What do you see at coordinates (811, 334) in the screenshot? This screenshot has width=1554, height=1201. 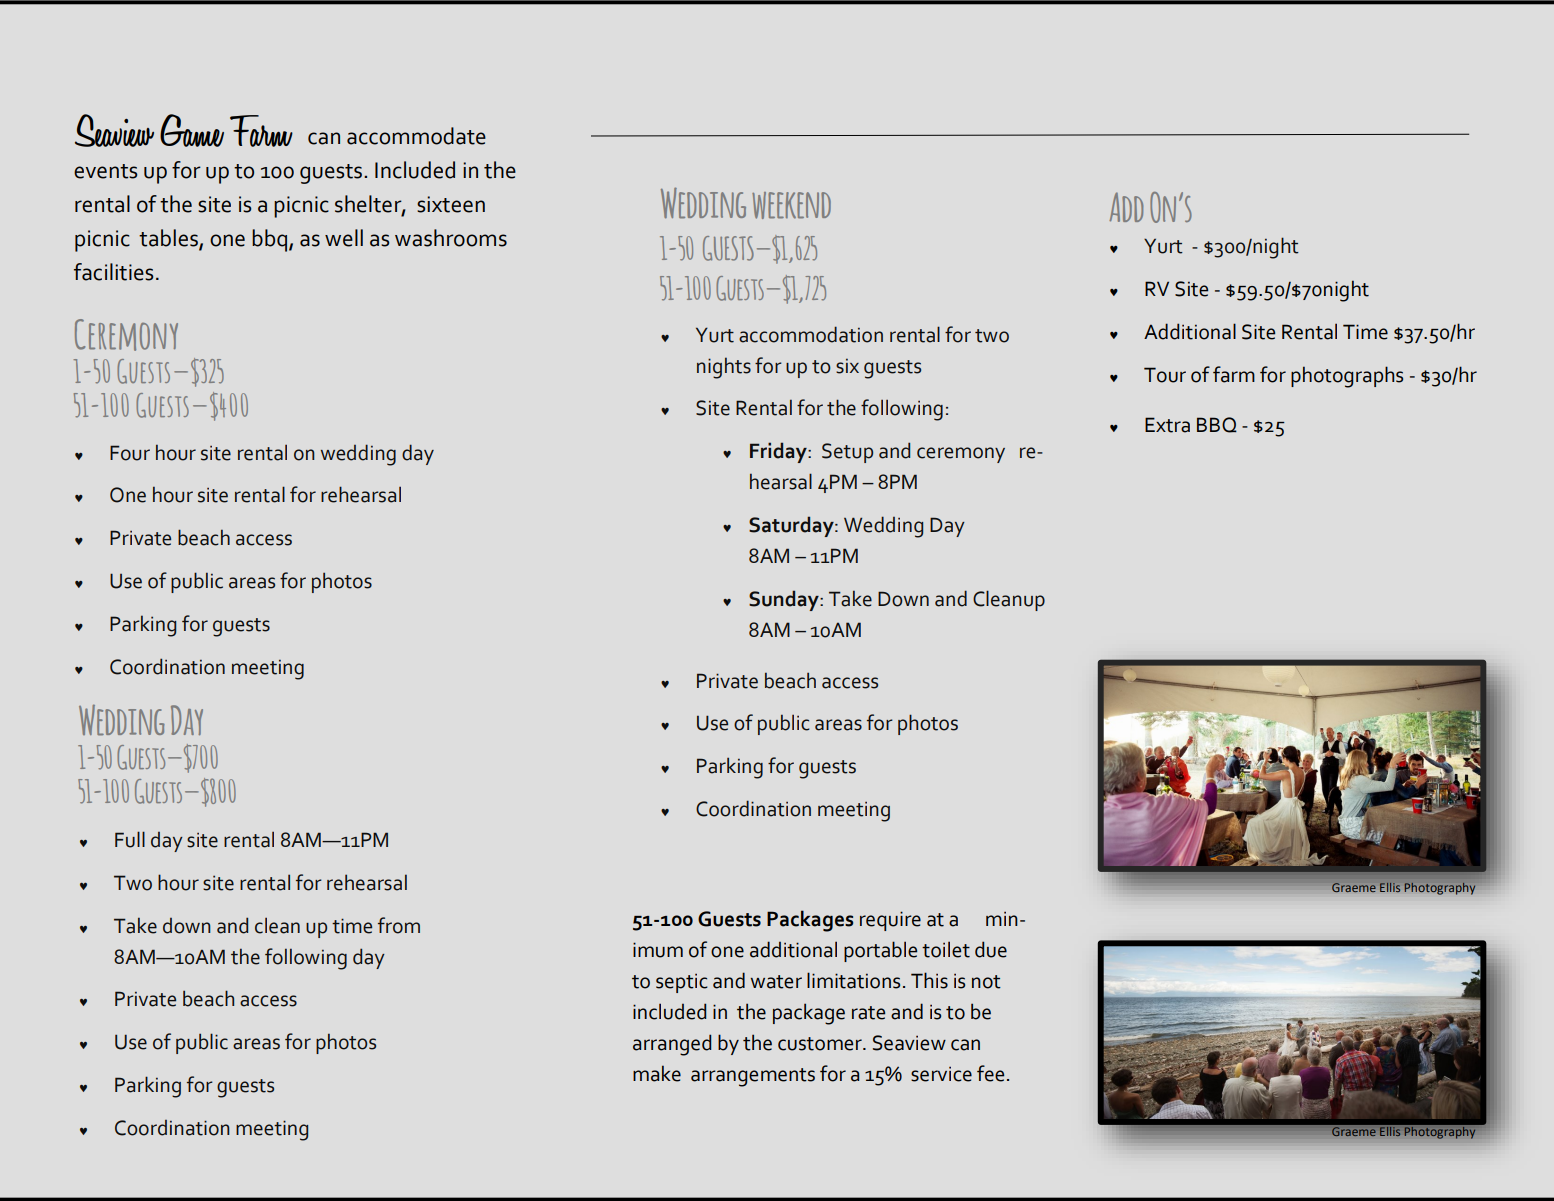 I see `accommodation` at bounding box center [811, 334].
